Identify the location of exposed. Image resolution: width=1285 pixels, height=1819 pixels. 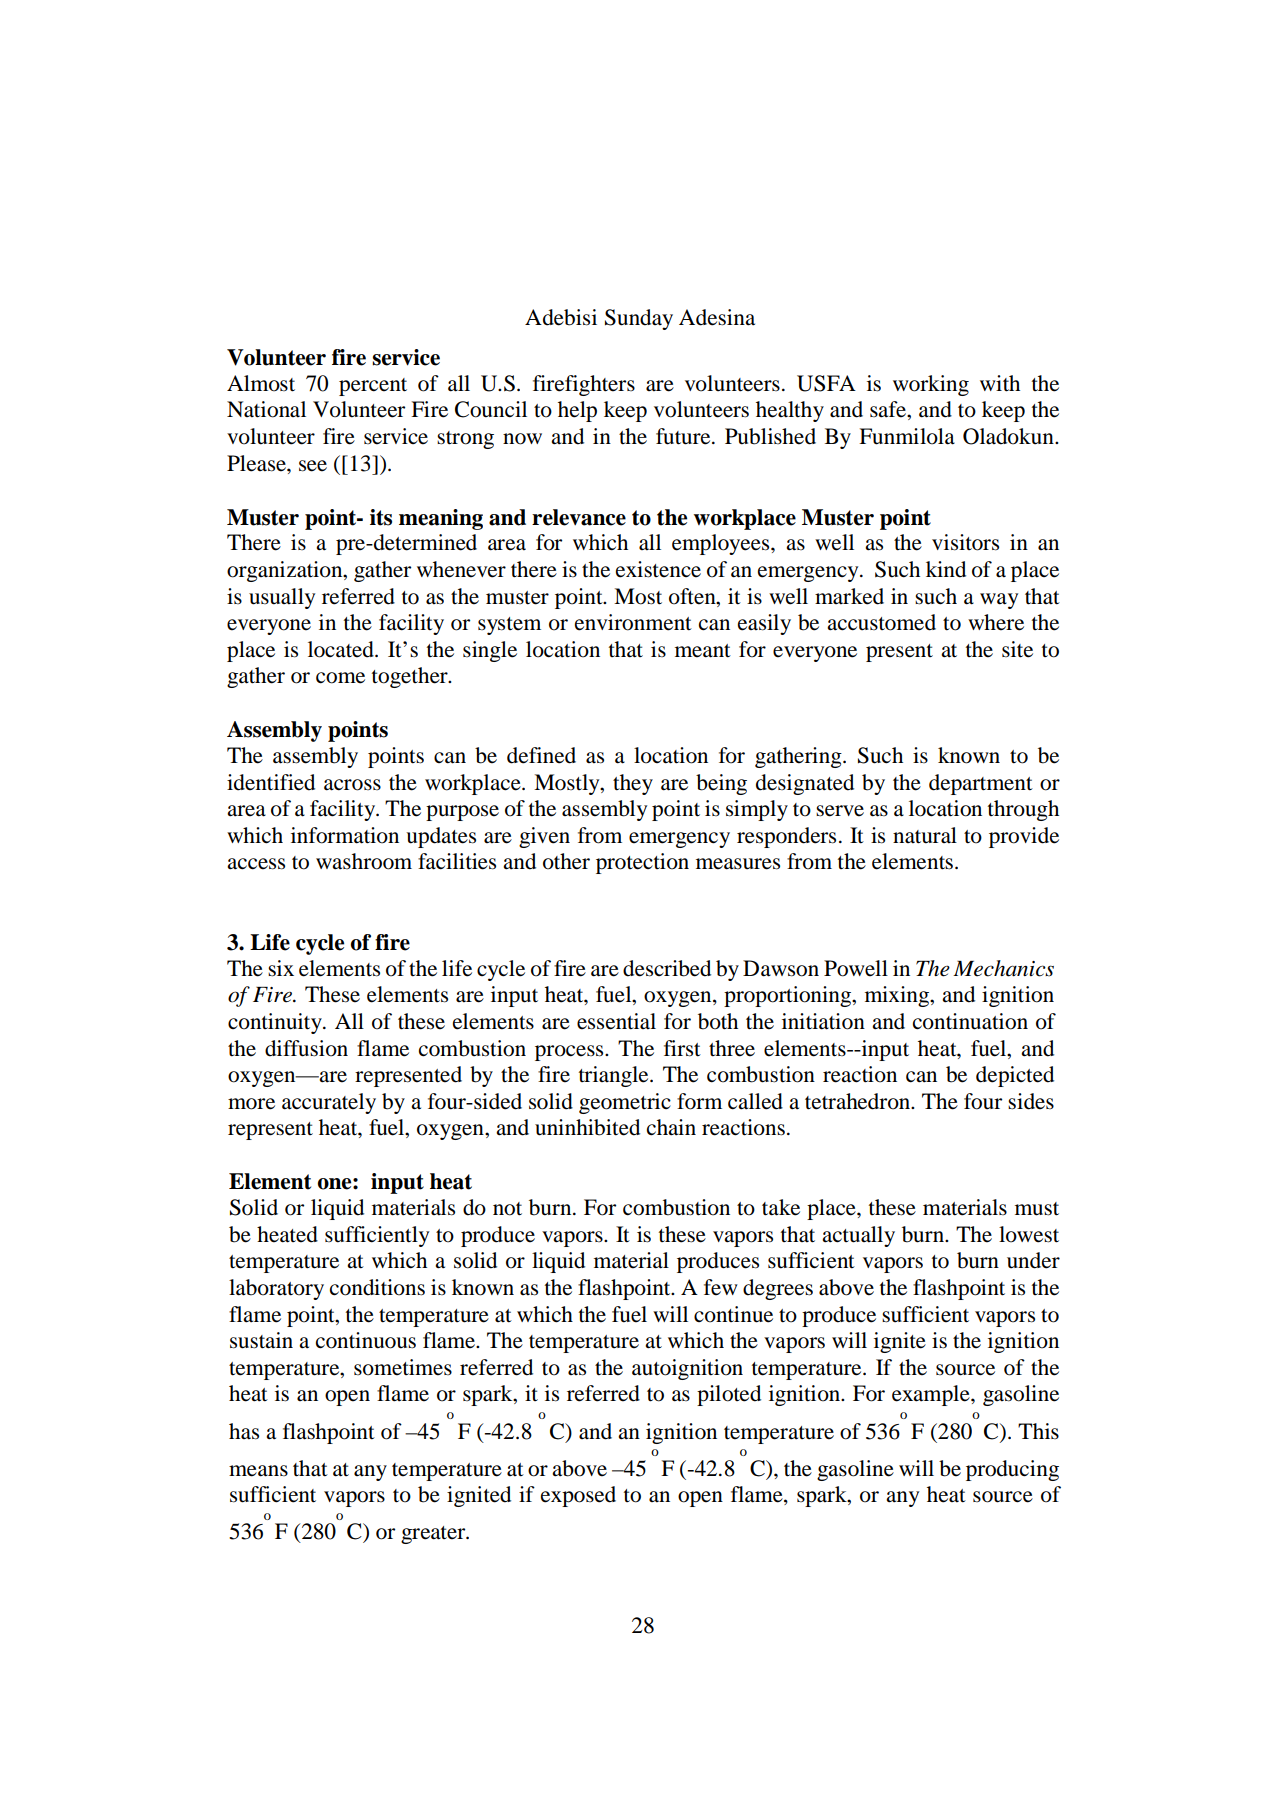
(578, 1496).
